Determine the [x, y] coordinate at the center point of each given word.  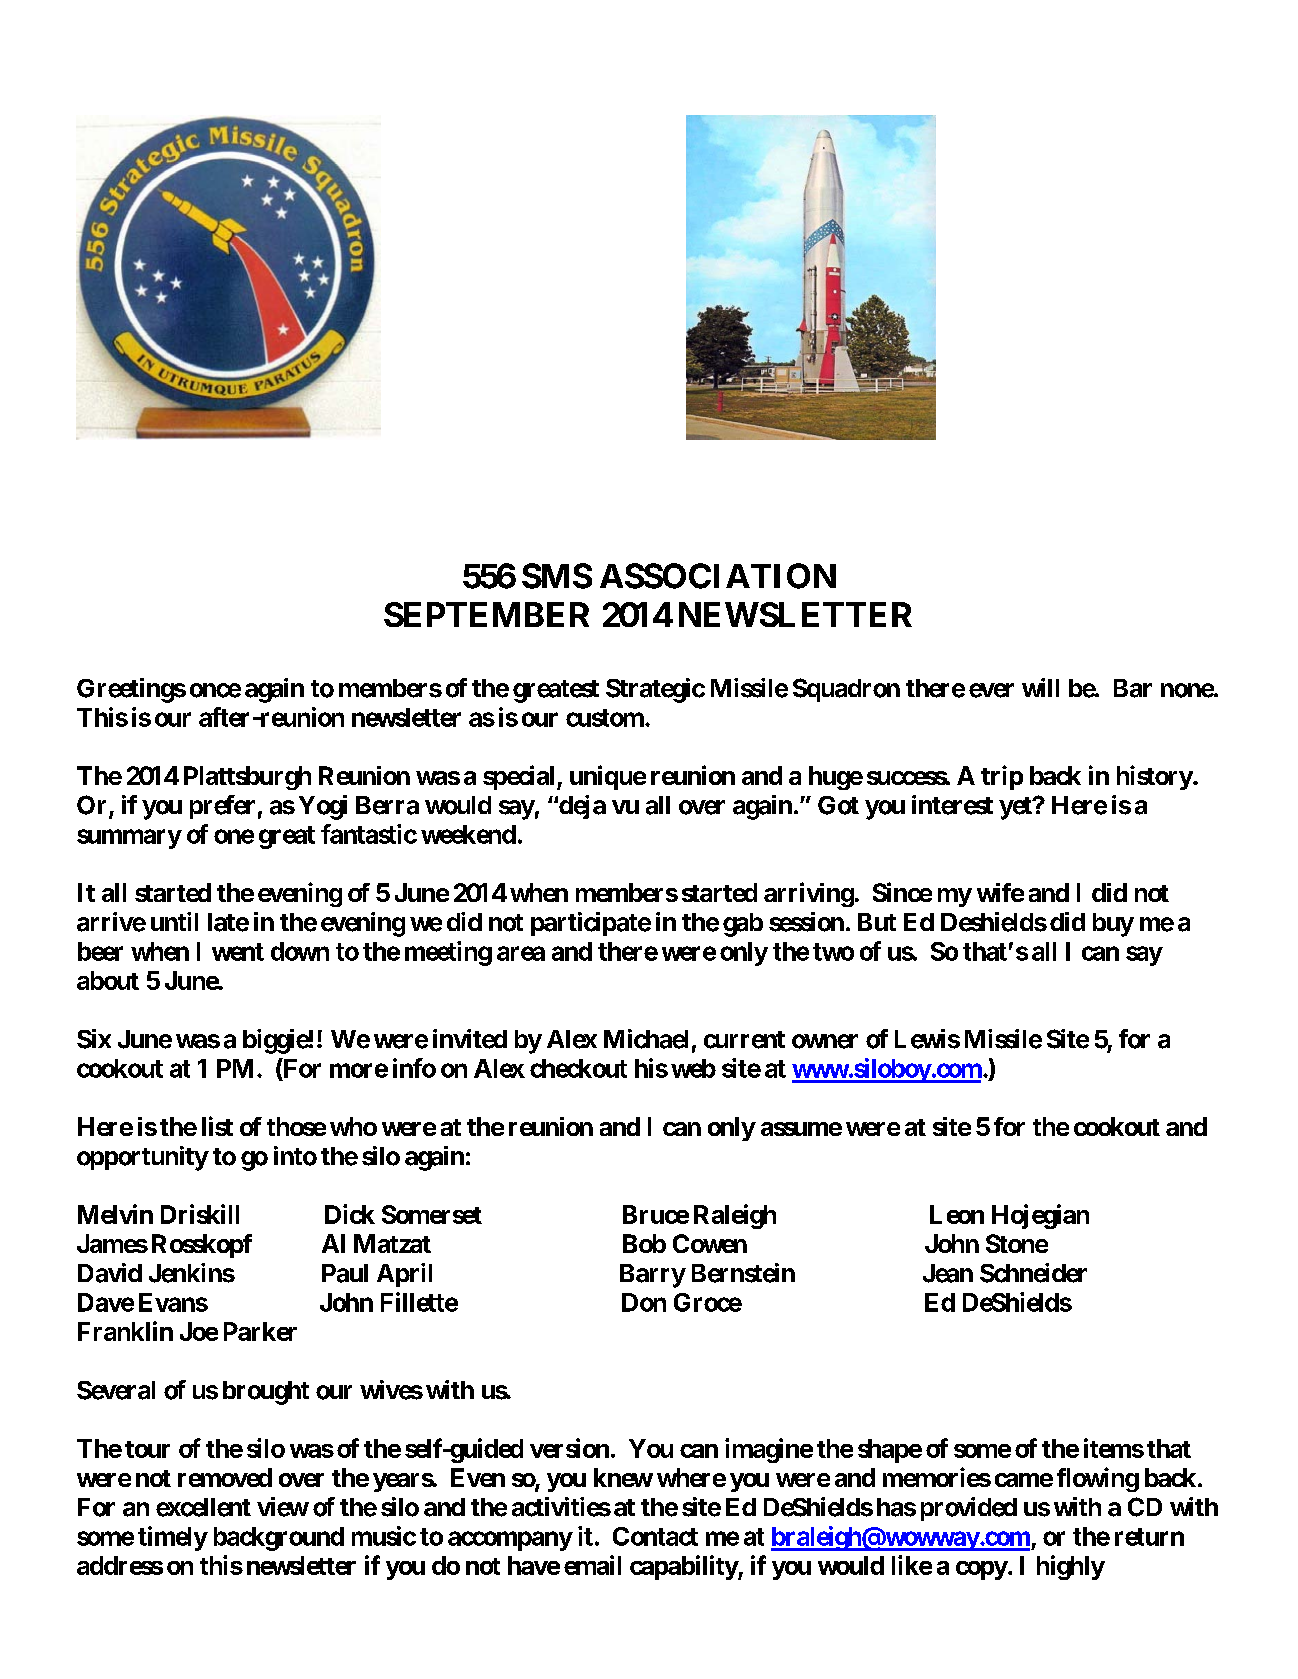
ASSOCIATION [718, 576]
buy [1113, 925]
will [1040, 687]
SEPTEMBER [486, 614]
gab [743, 925]
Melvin [115, 1214]
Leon [957, 1214]
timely [173, 1538]
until [174, 921]
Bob [644, 1243]
